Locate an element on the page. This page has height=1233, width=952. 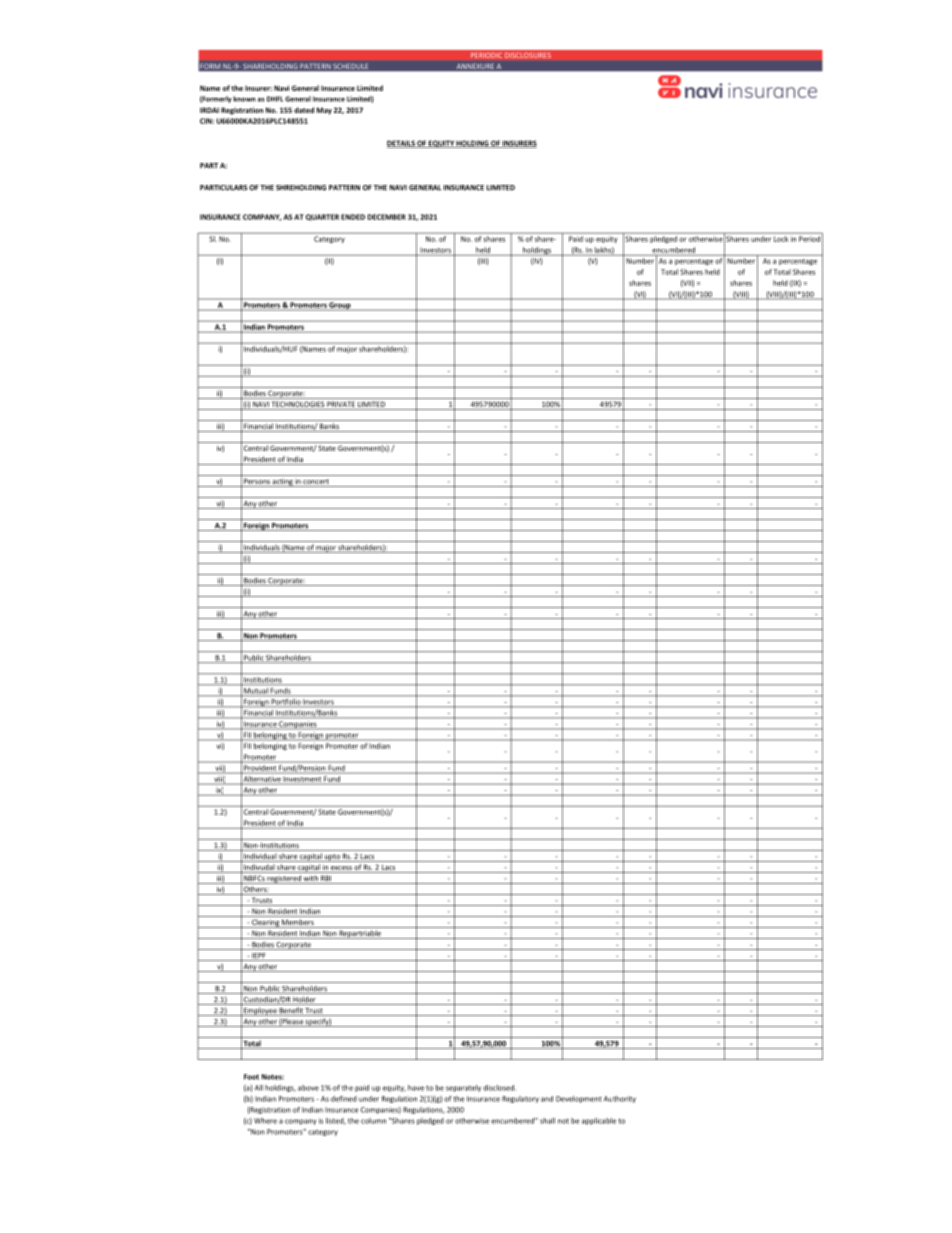
applicable is located at coordinates (599, 1121).
